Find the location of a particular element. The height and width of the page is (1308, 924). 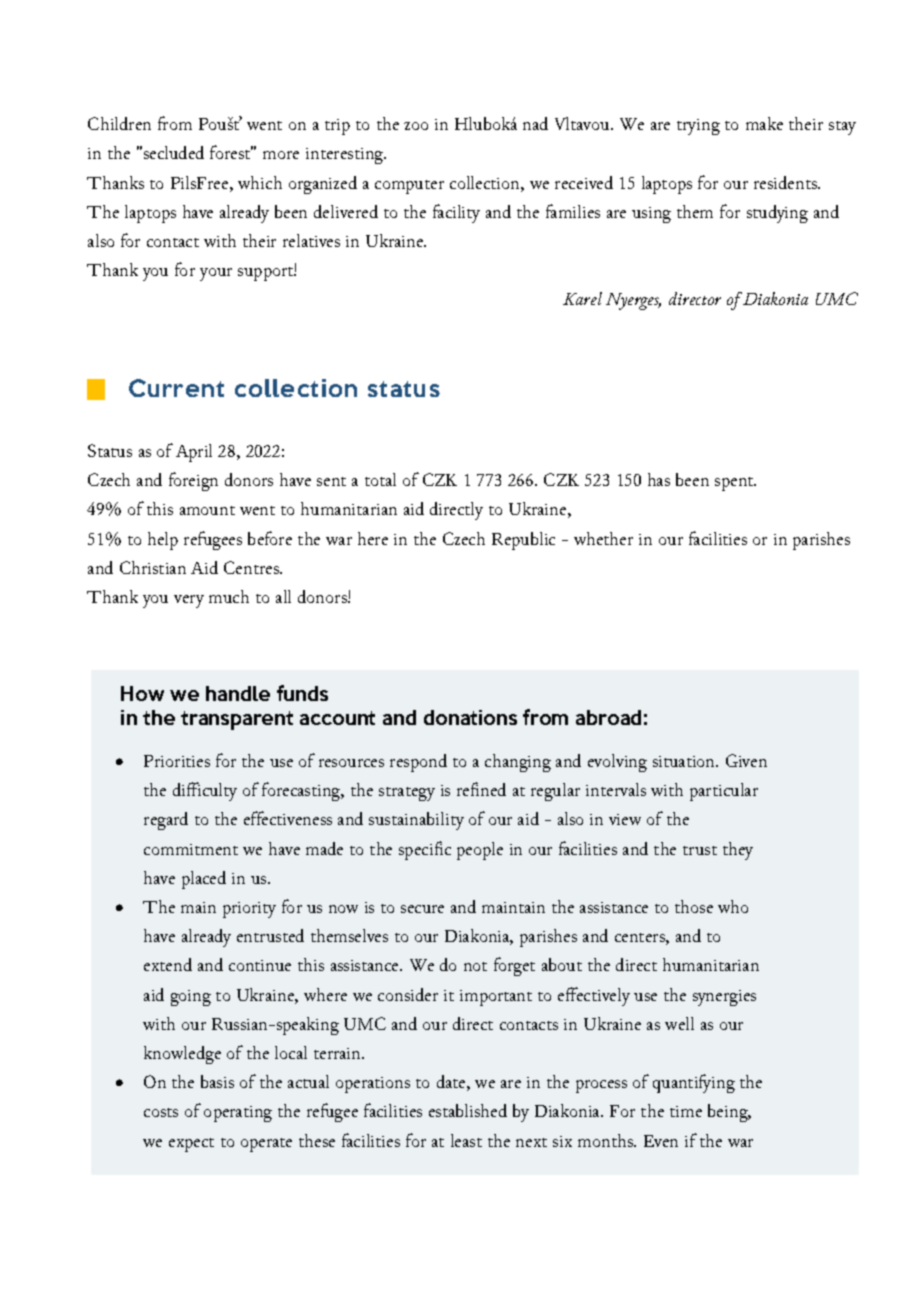

very is located at coordinates (189, 601).
